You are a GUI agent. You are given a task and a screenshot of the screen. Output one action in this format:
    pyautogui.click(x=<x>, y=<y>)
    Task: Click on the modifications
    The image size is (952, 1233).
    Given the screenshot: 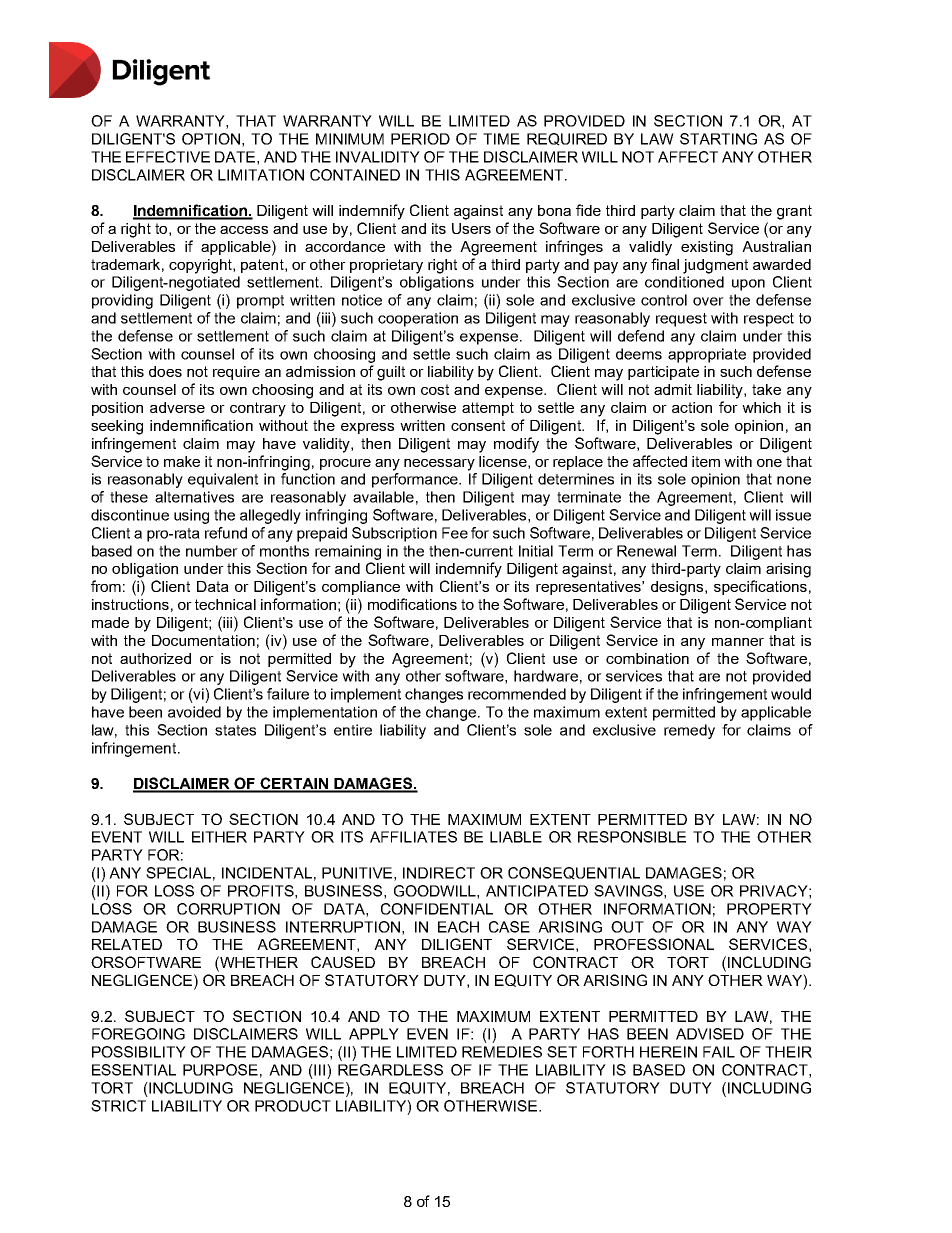 What is the action you would take?
    pyautogui.click(x=412, y=604)
